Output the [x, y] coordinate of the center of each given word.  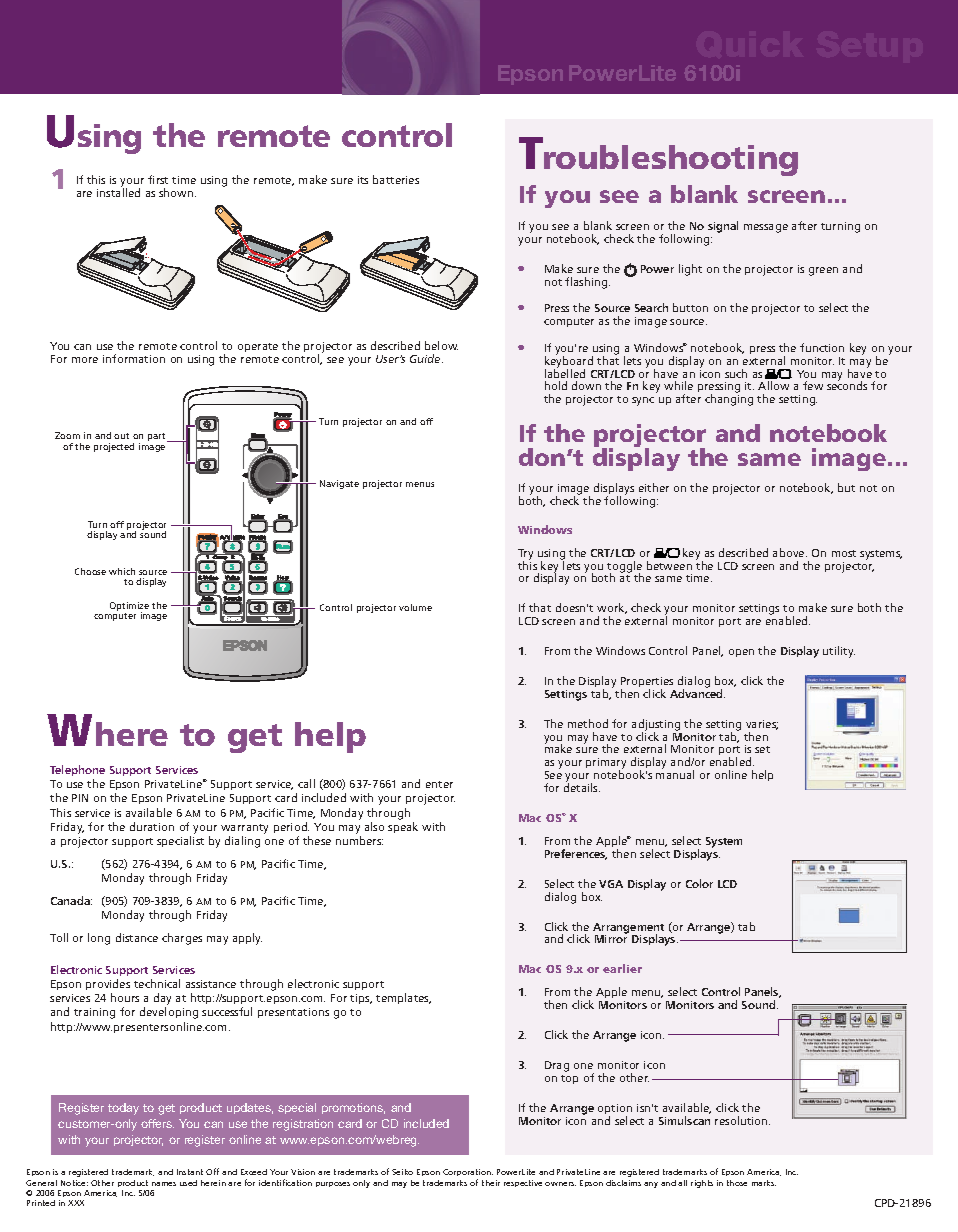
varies [762, 725]
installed [118, 192]
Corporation [468, 1174]
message [766, 228]
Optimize [129, 608]
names [164, 1184]
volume [415, 607]
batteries [396, 179]
